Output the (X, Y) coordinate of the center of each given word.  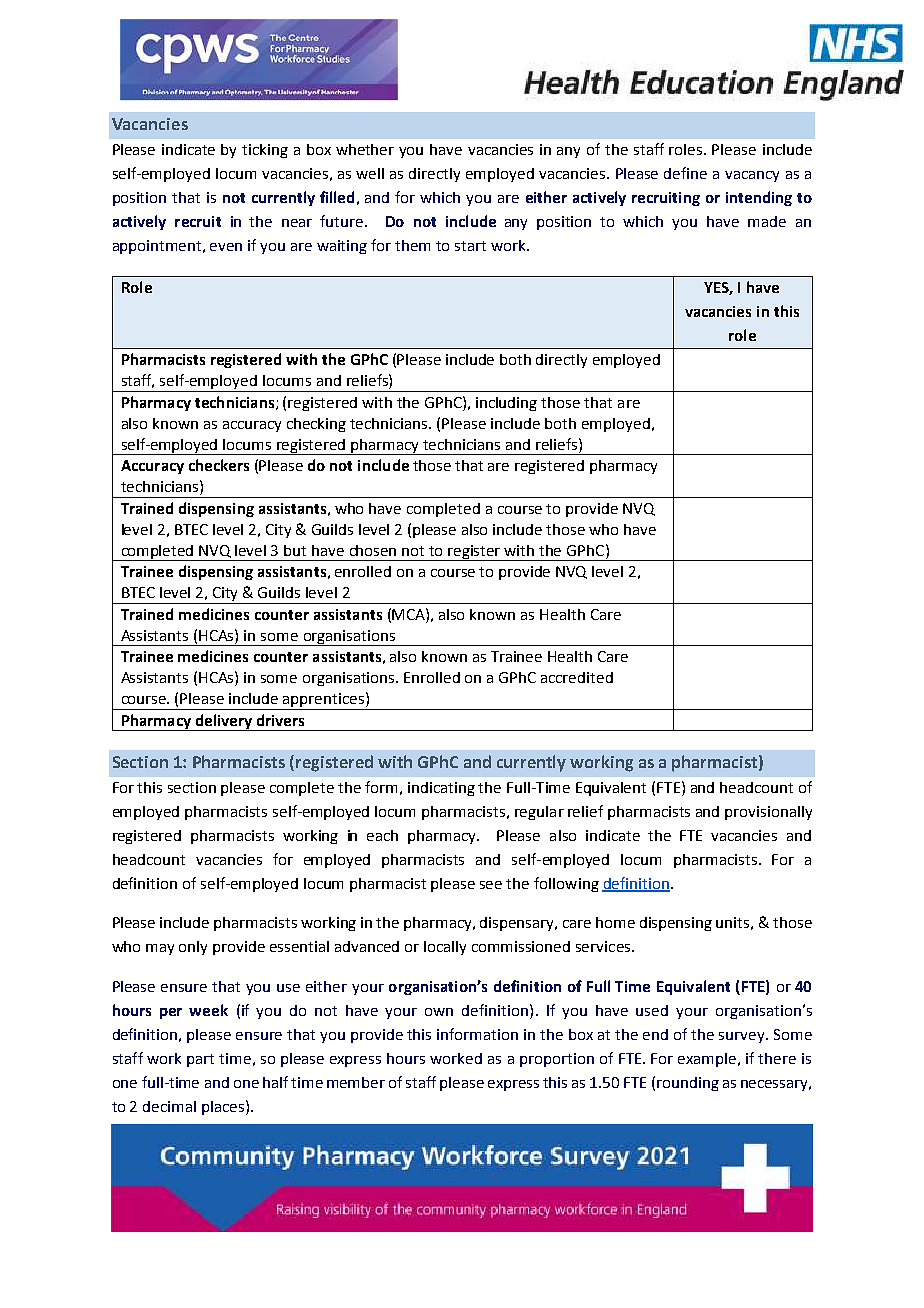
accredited (577, 677)
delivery (223, 722)
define (685, 173)
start (470, 246)
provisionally (768, 813)
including (506, 404)
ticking (265, 151)
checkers (219, 465)
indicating (441, 789)
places (223, 1108)
